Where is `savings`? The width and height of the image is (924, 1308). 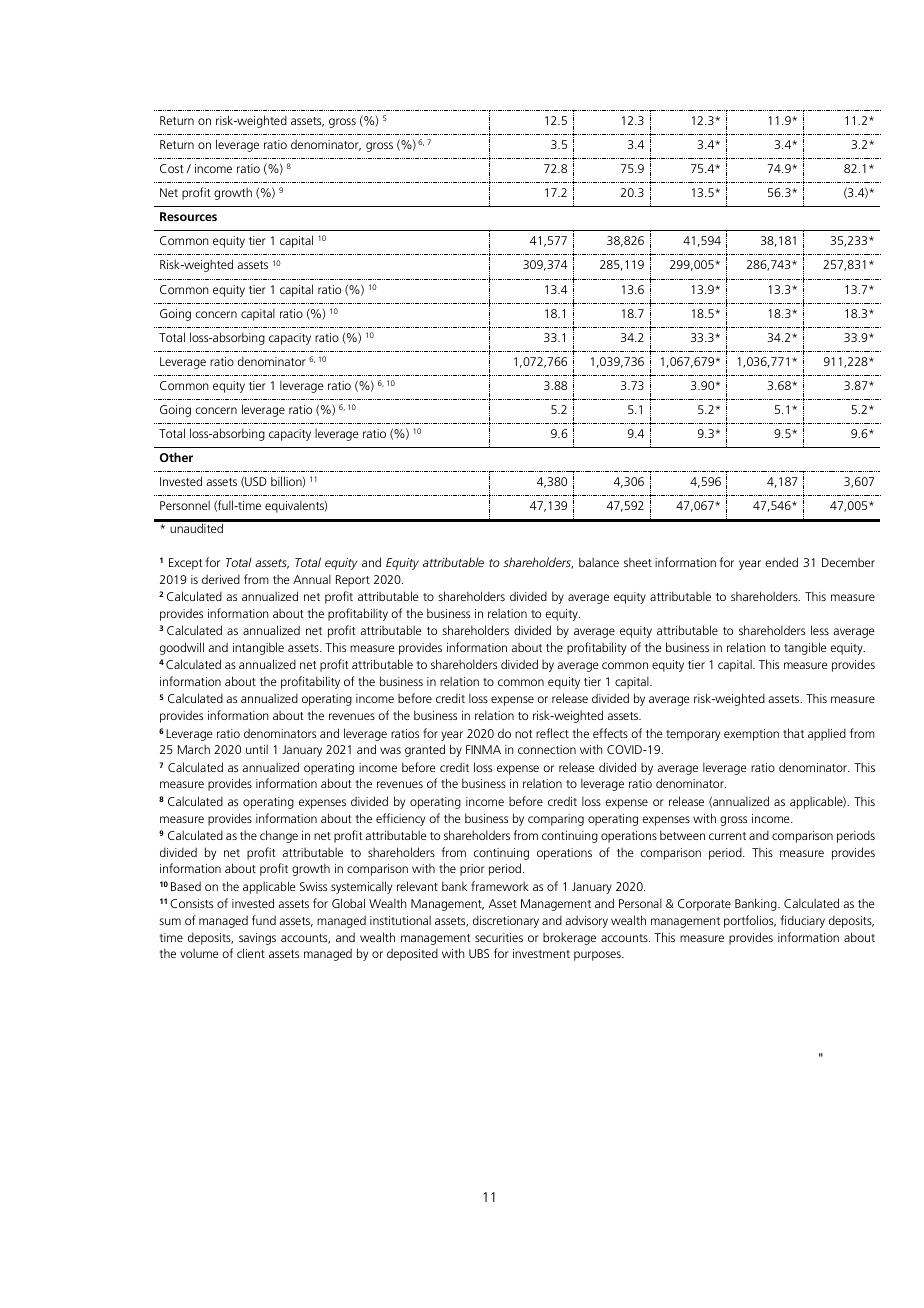 savings is located at coordinates (257, 939).
